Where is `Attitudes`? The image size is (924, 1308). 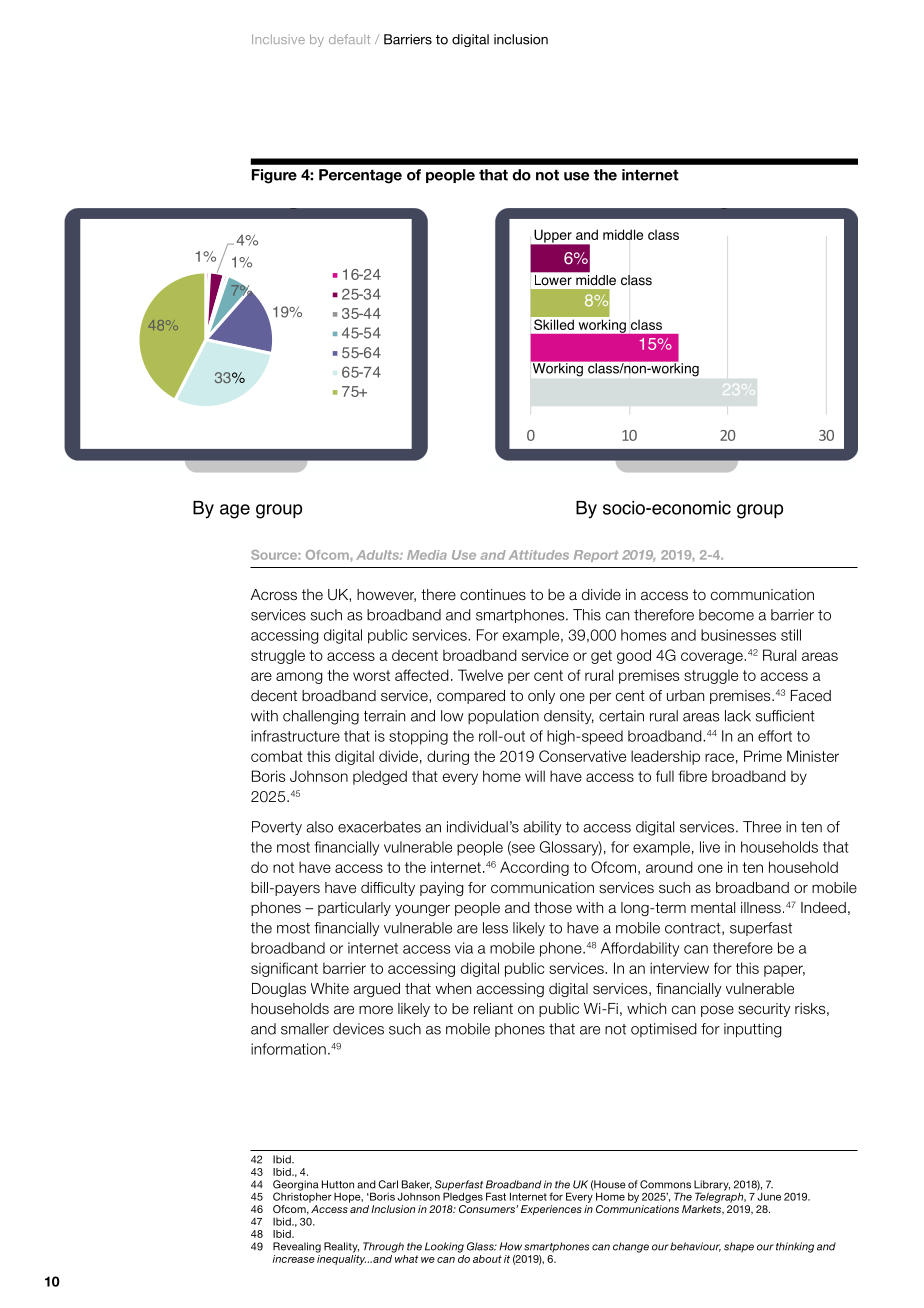 Attitudes is located at coordinates (539, 555).
